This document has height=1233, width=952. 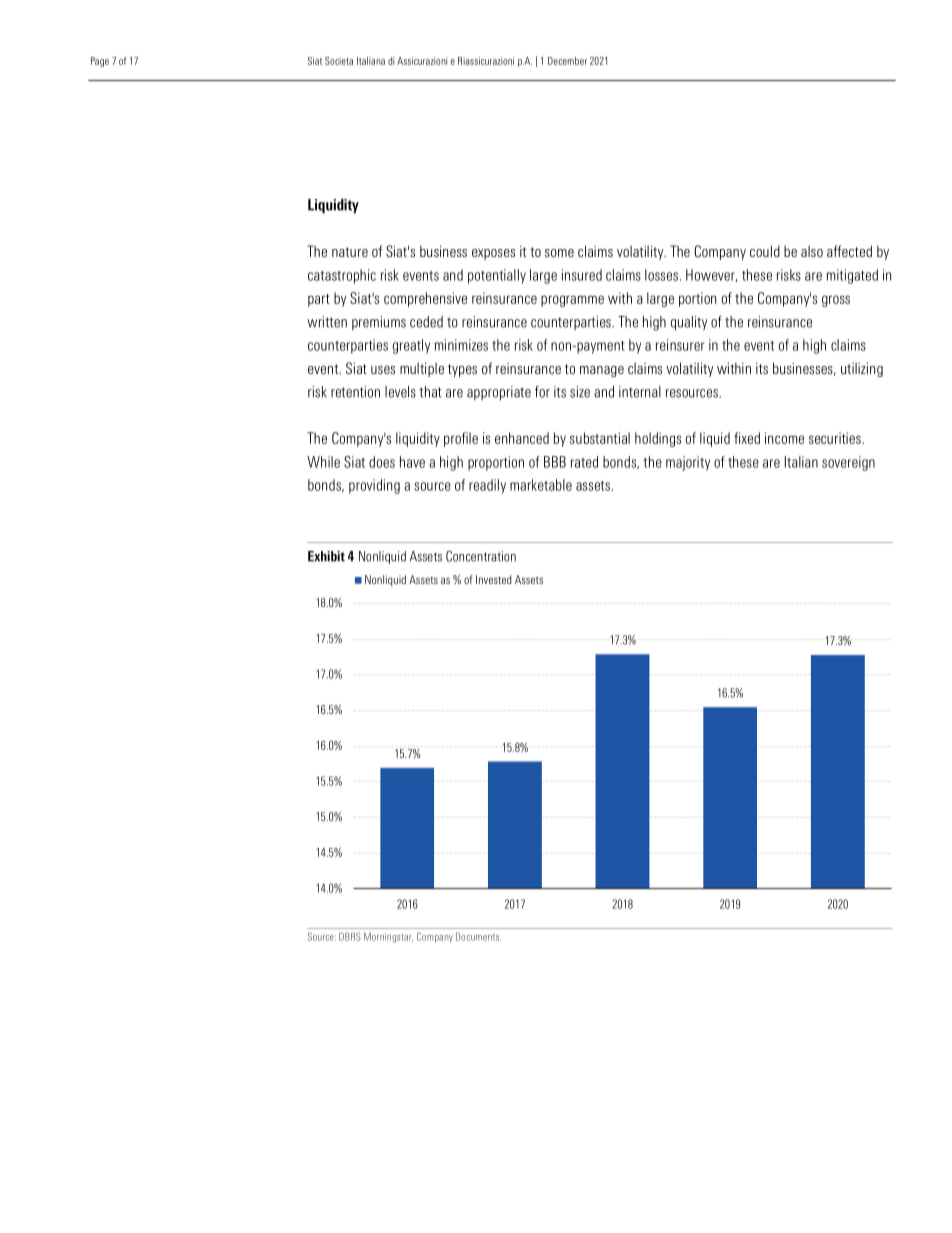 I want to click on Exhibit, so click(x=326, y=556).
